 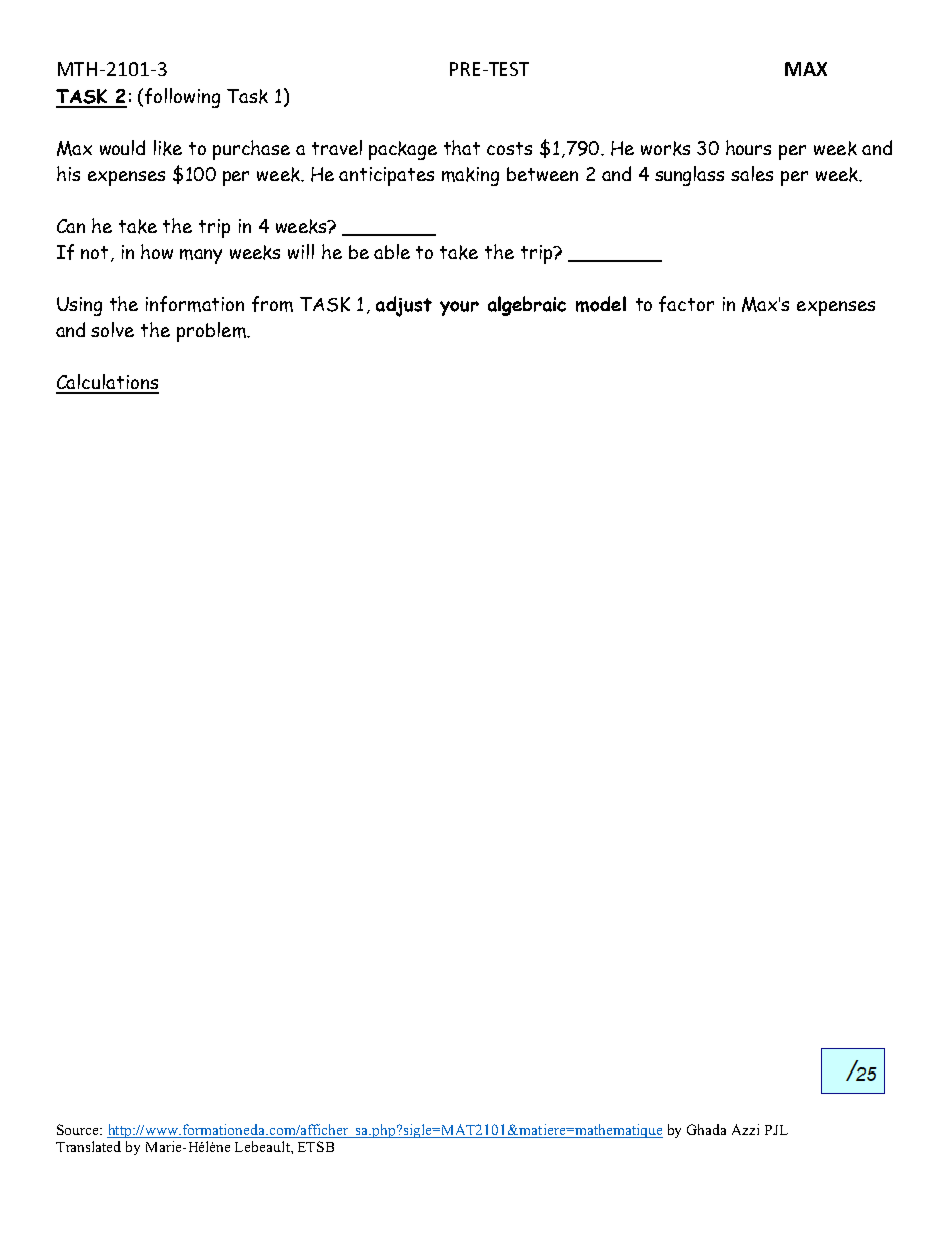 What do you see at coordinates (403, 150) in the page?
I see `package` at bounding box center [403, 150].
